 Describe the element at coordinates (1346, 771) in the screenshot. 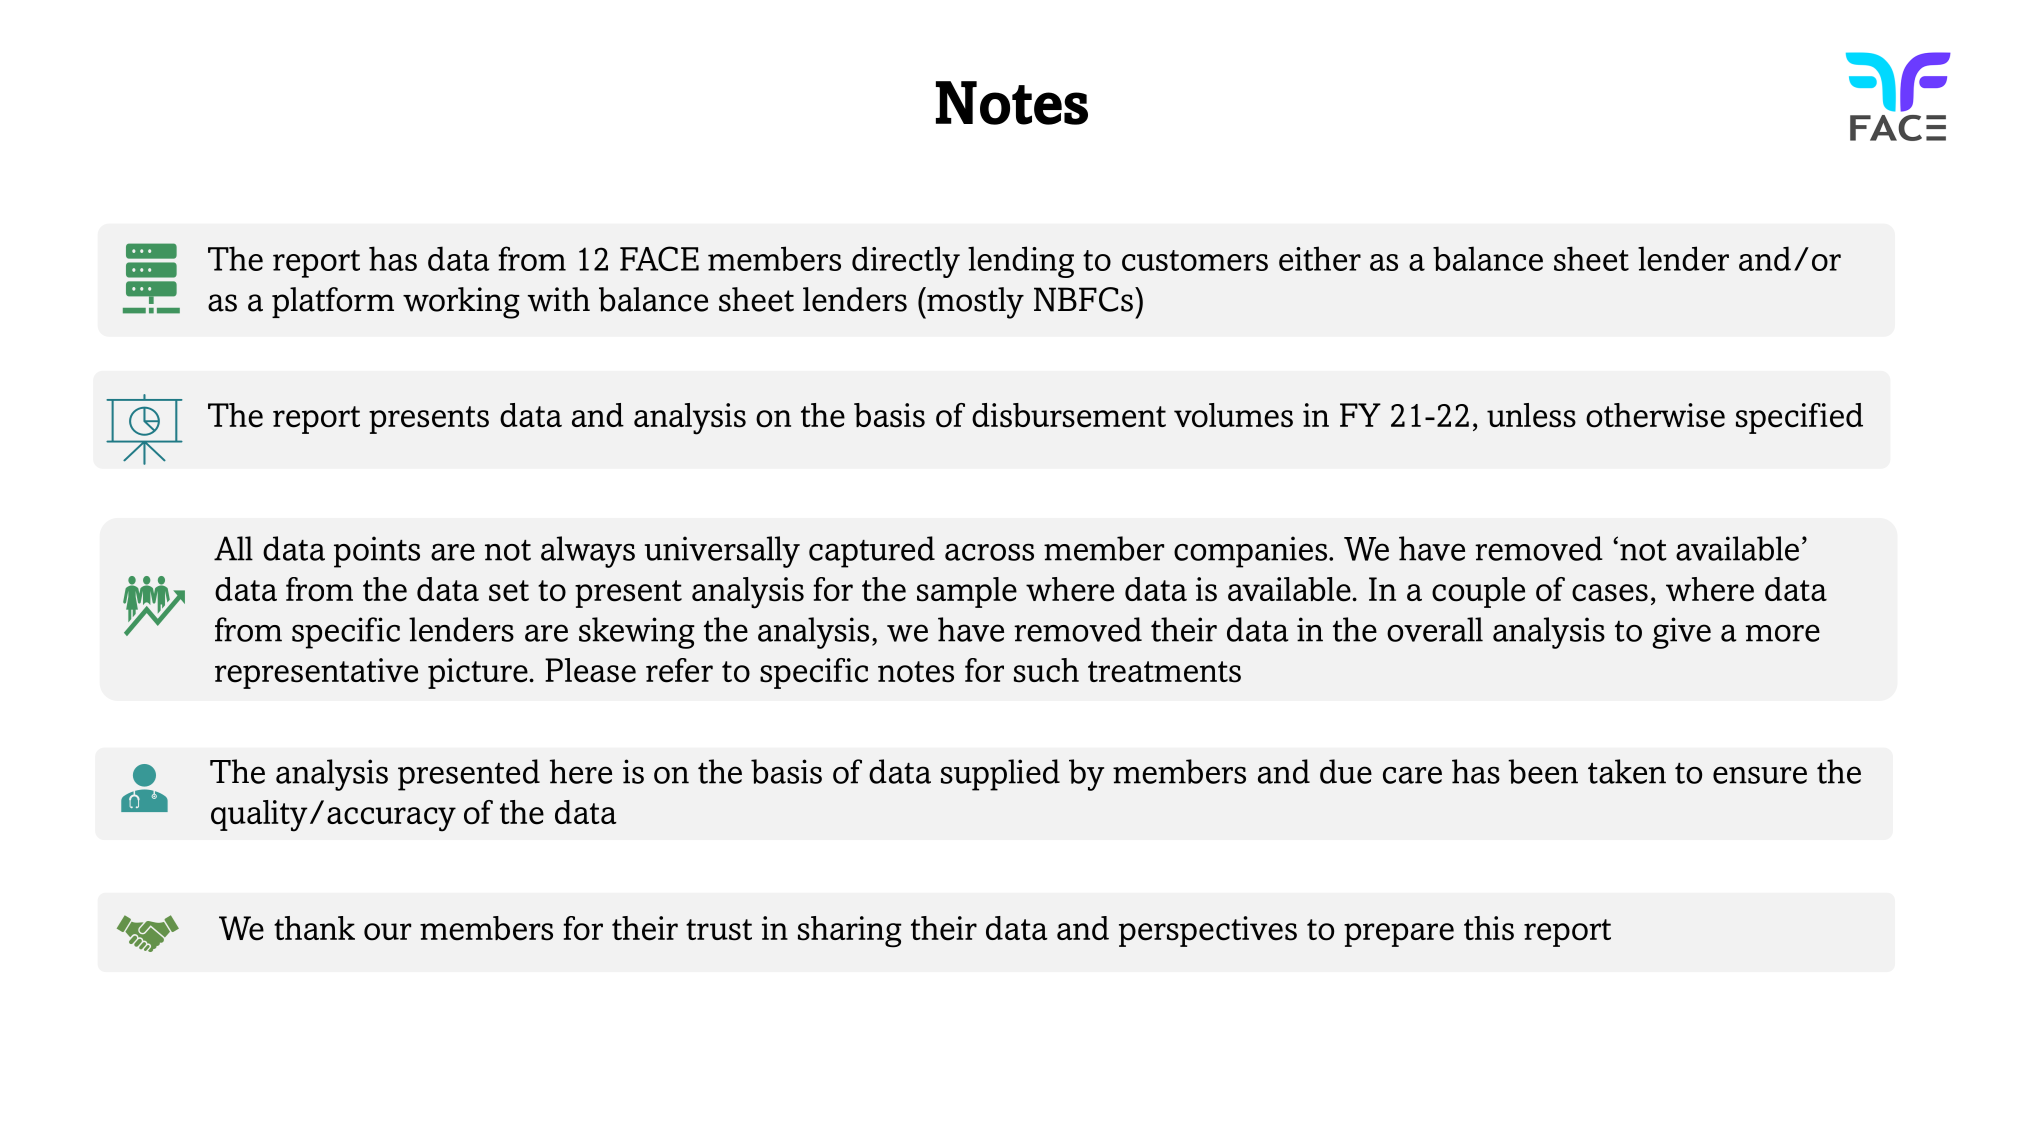

I see `due` at that location.
